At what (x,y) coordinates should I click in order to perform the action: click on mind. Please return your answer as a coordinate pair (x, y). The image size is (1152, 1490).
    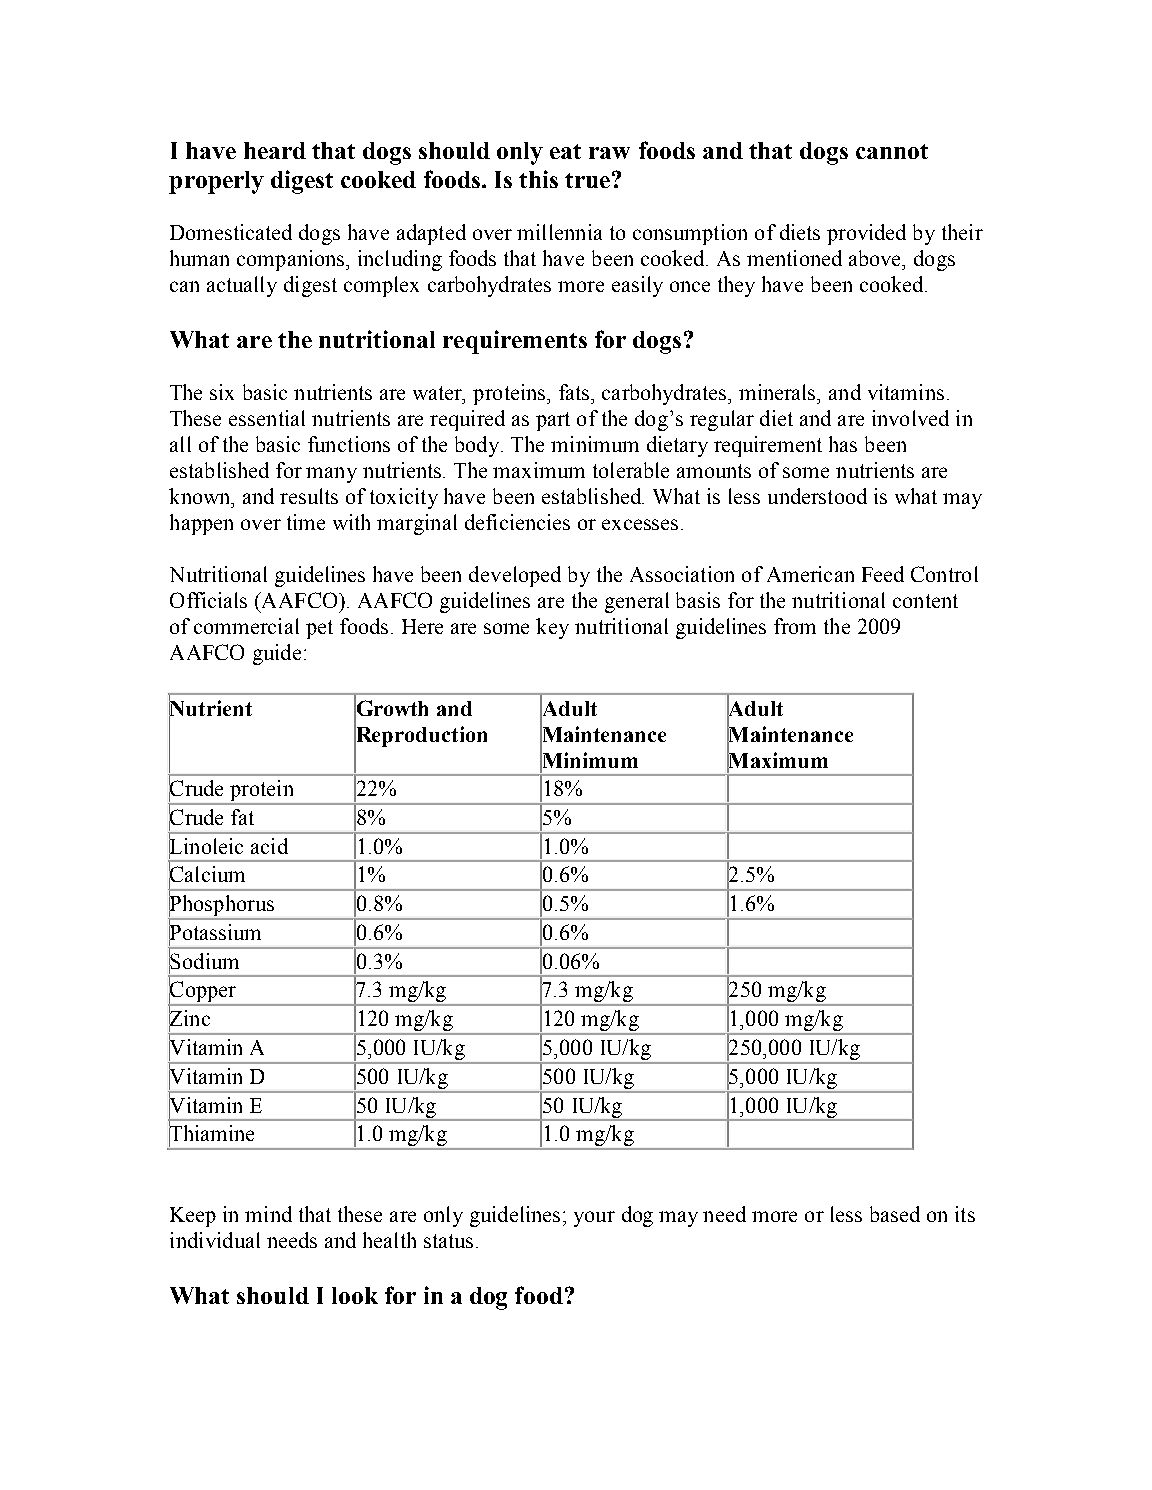
    Looking at the image, I should click on (268, 1214).
